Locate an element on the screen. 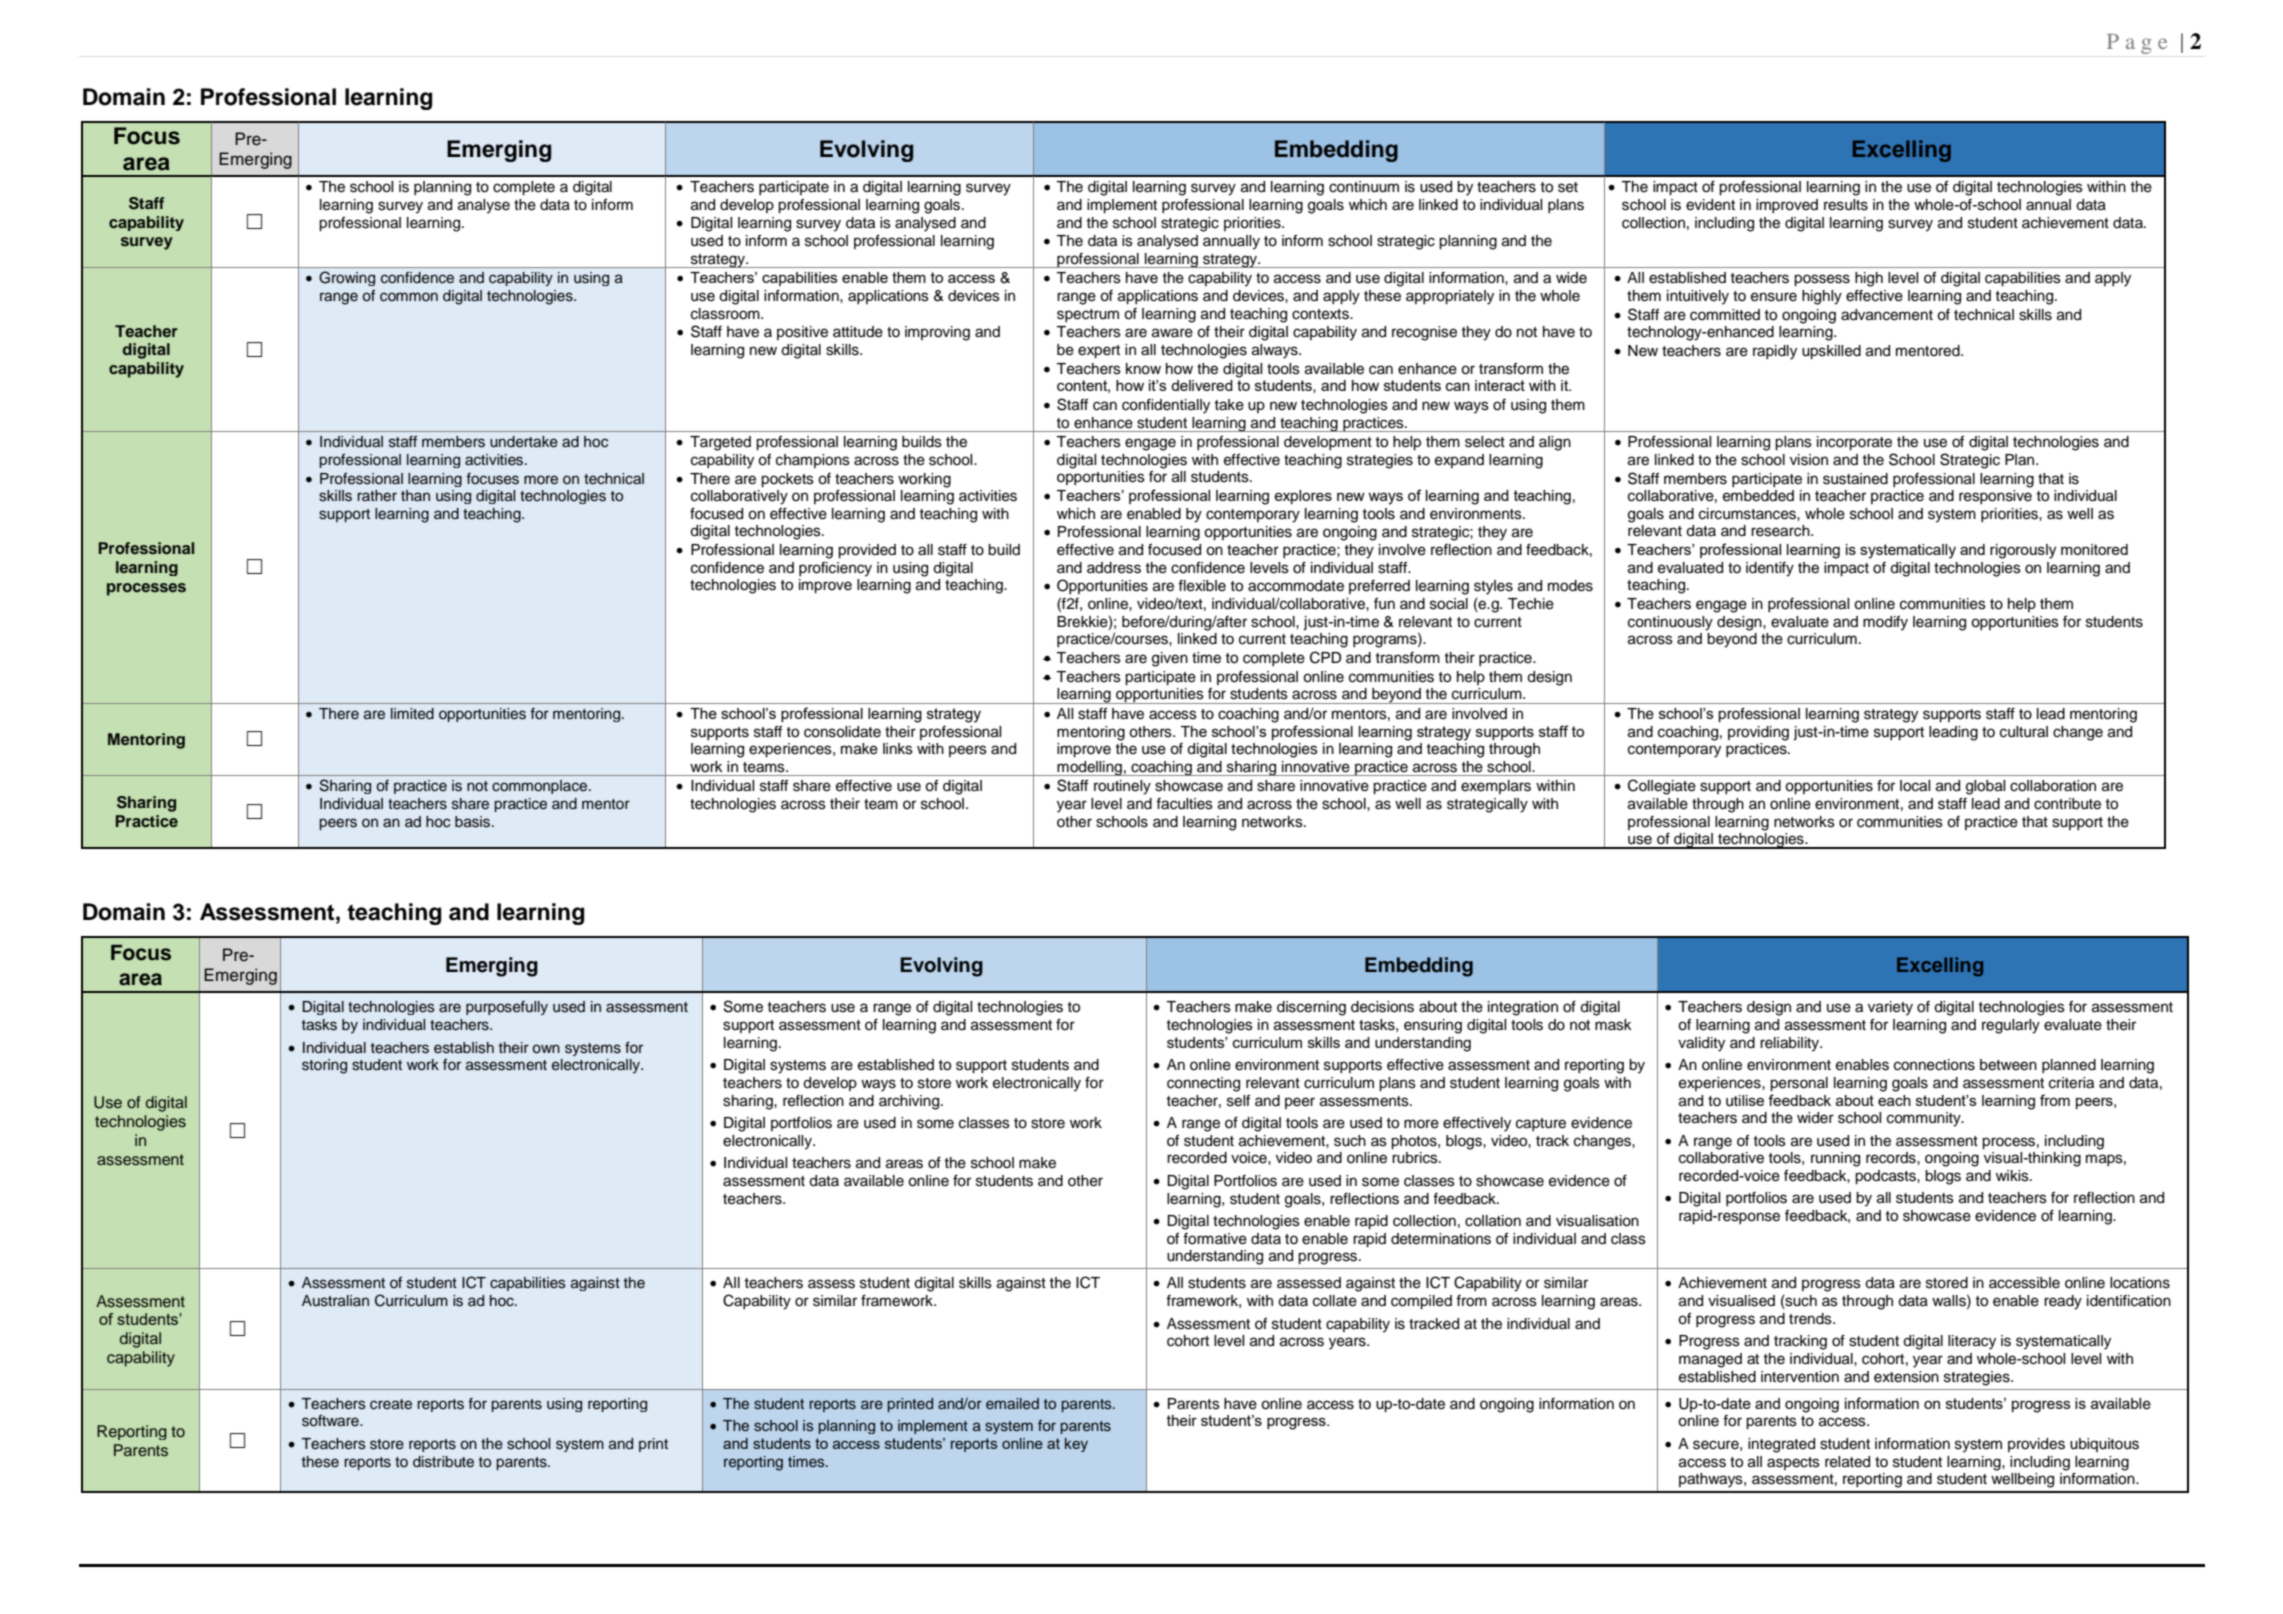 The width and height of the screenshot is (2283, 1614). key is located at coordinates (1076, 1445).
